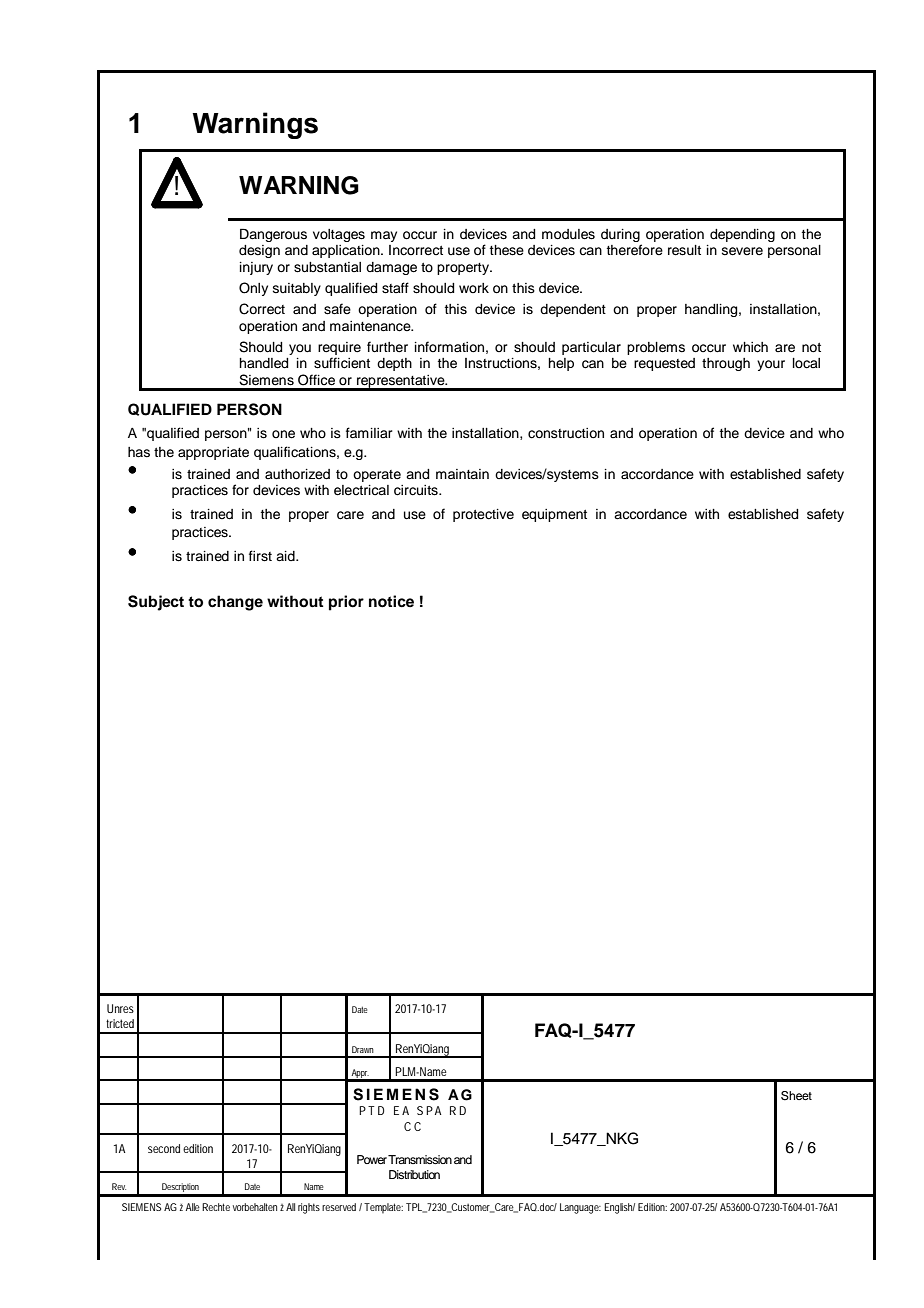 Image resolution: width=924 pixels, height=1308 pixels. What do you see at coordinates (474, 288) in the screenshot?
I see `work` at bounding box center [474, 288].
